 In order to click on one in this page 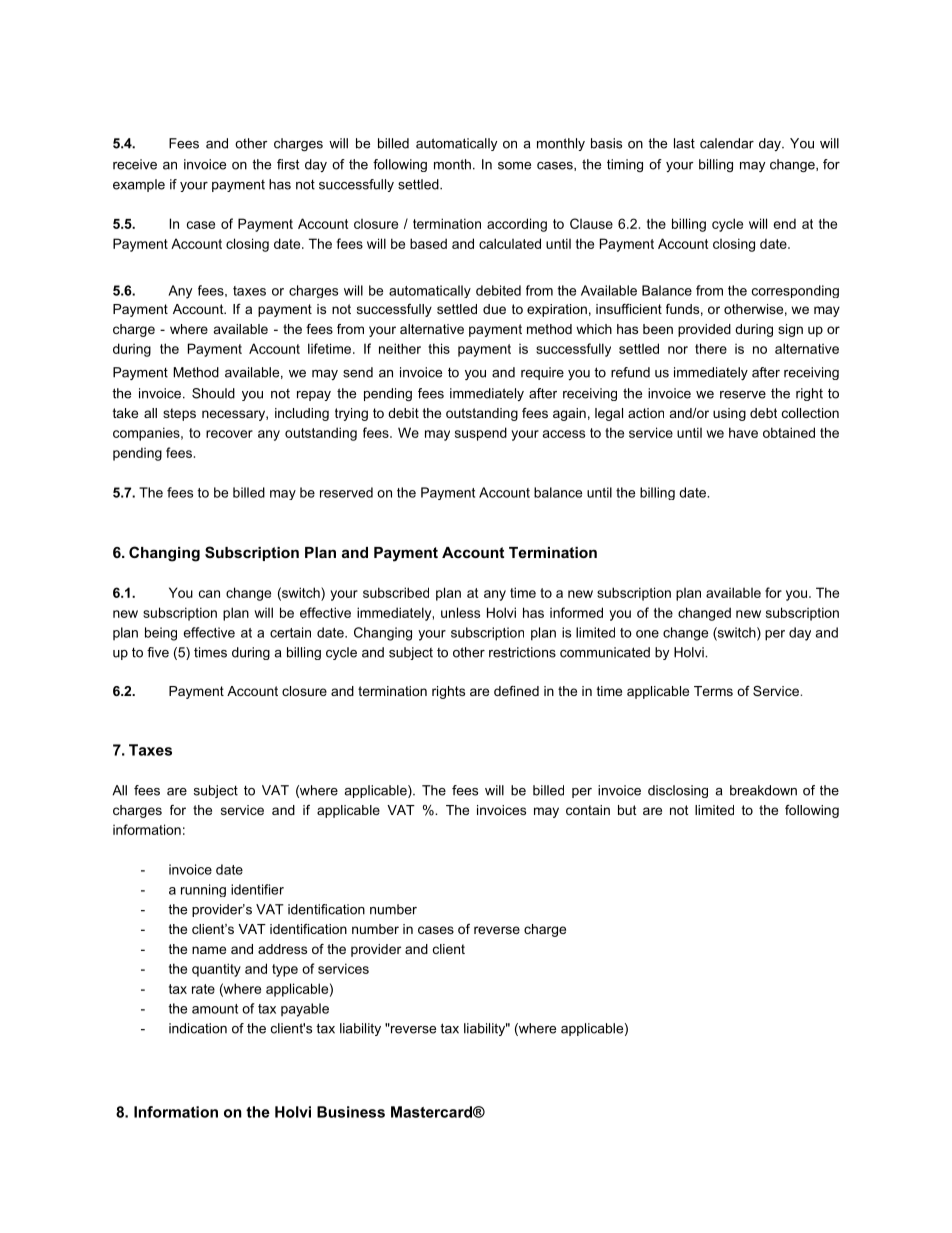, I will do `click(647, 634)`.
